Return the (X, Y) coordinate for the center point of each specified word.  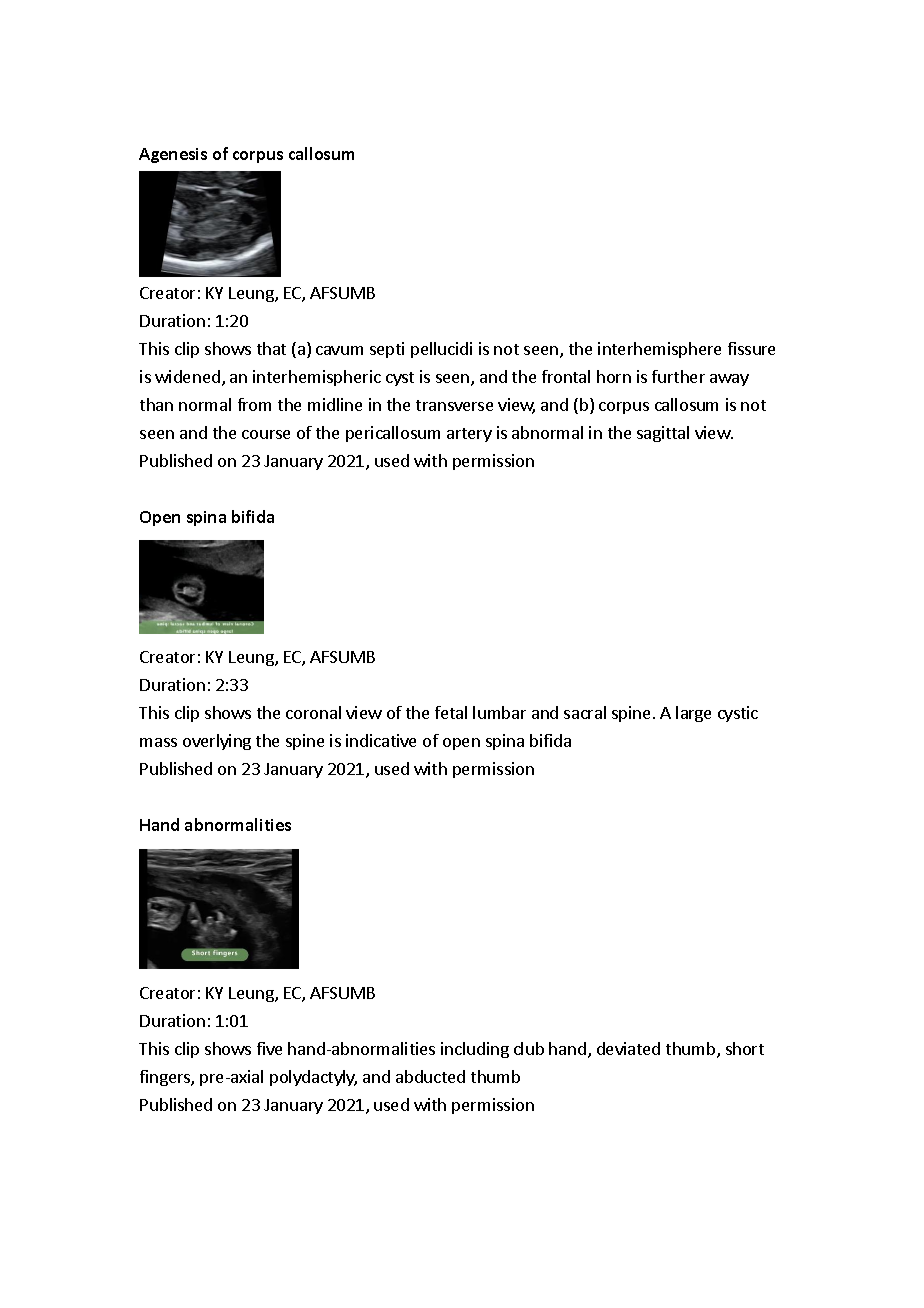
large (693, 714)
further (678, 376)
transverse (454, 405)
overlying (217, 742)
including (475, 1050)
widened (187, 376)
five (269, 1048)
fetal (451, 712)
